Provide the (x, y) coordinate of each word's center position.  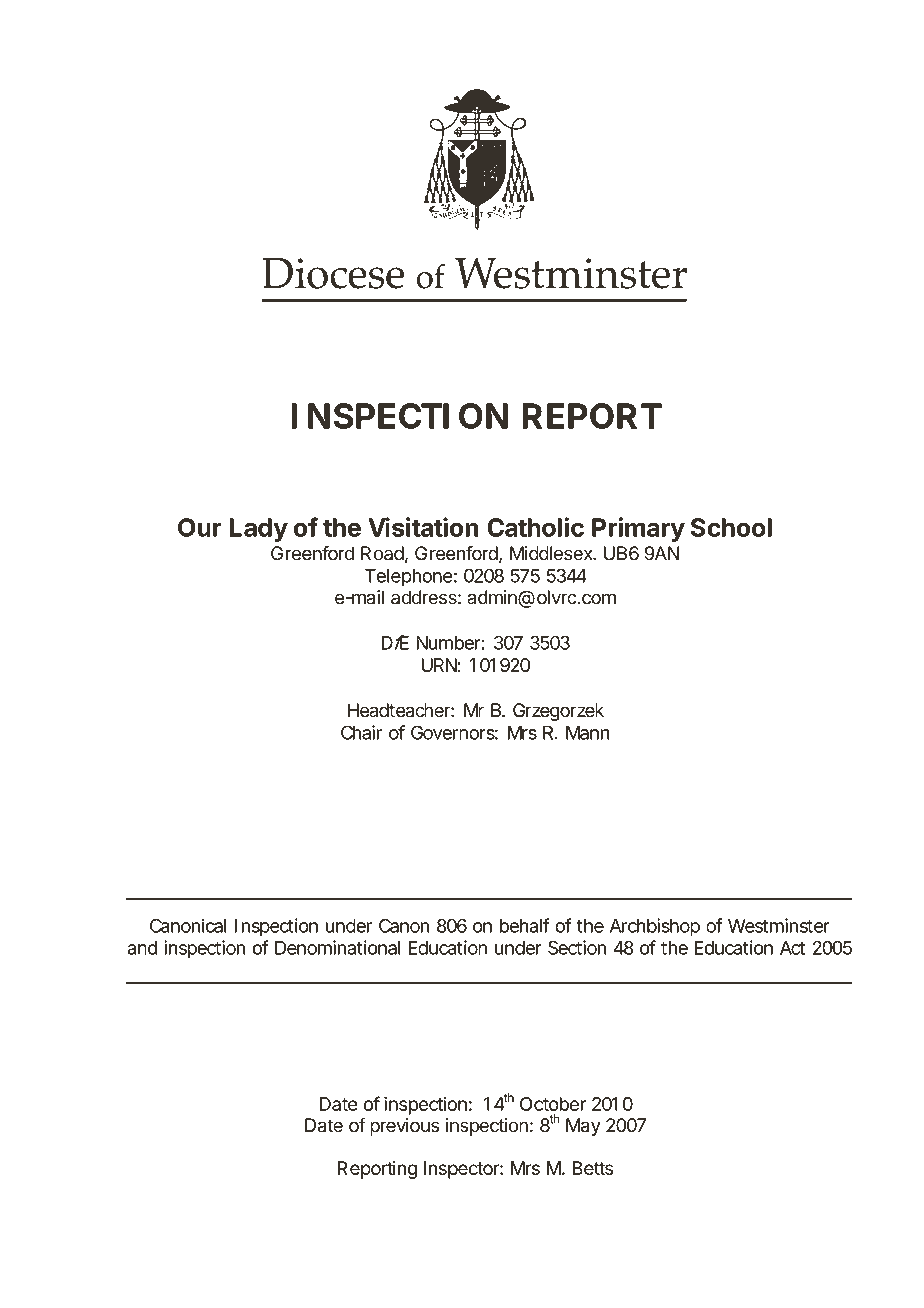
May (583, 1127)
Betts (593, 1168)
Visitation (423, 527)
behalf (525, 925)
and (143, 948)
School (731, 527)
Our (200, 527)
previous (405, 1127)
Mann (587, 732)
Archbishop (655, 927)
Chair (362, 732)
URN (439, 665)
